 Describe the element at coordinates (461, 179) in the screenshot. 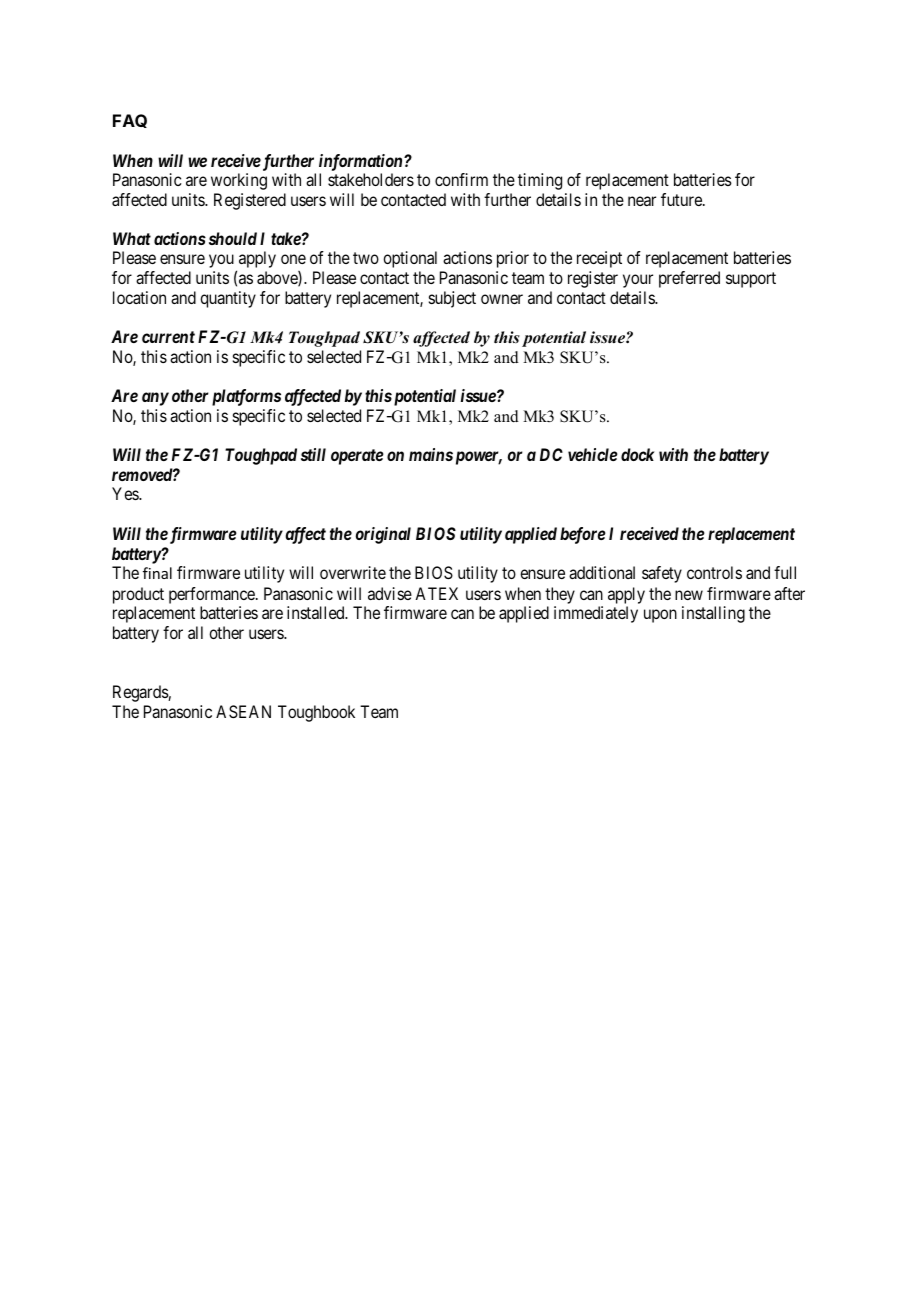

I see `confirm` at that location.
